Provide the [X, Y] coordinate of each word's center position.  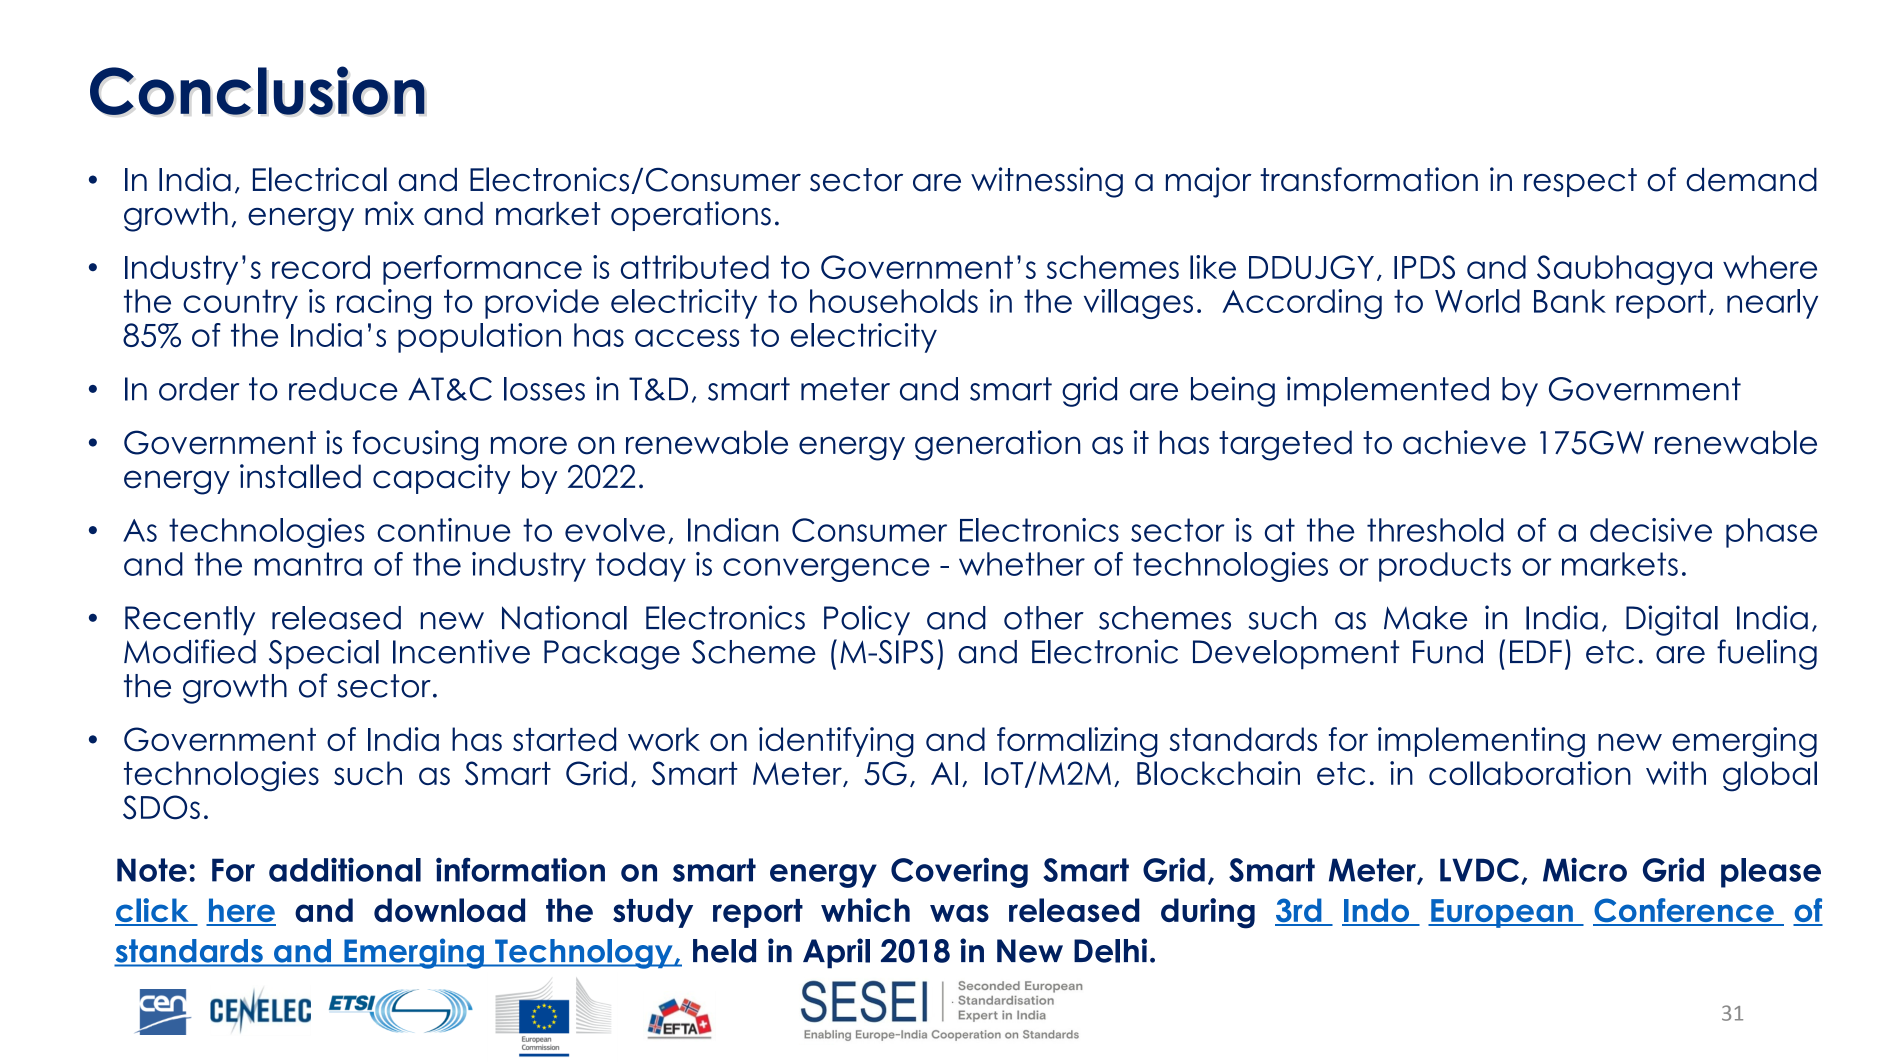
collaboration [1530, 773]
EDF [1536, 651]
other [1044, 618]
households [894, 301]
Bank [1570, 301]
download [449, 910]
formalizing [1077, 742]
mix [389, 213]
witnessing [1047, 182]
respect [1580, 182]
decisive [1651, 530]
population [479, 338]
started [564, 739]
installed [300, 476]
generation [998, 445]
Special [324, 654]
